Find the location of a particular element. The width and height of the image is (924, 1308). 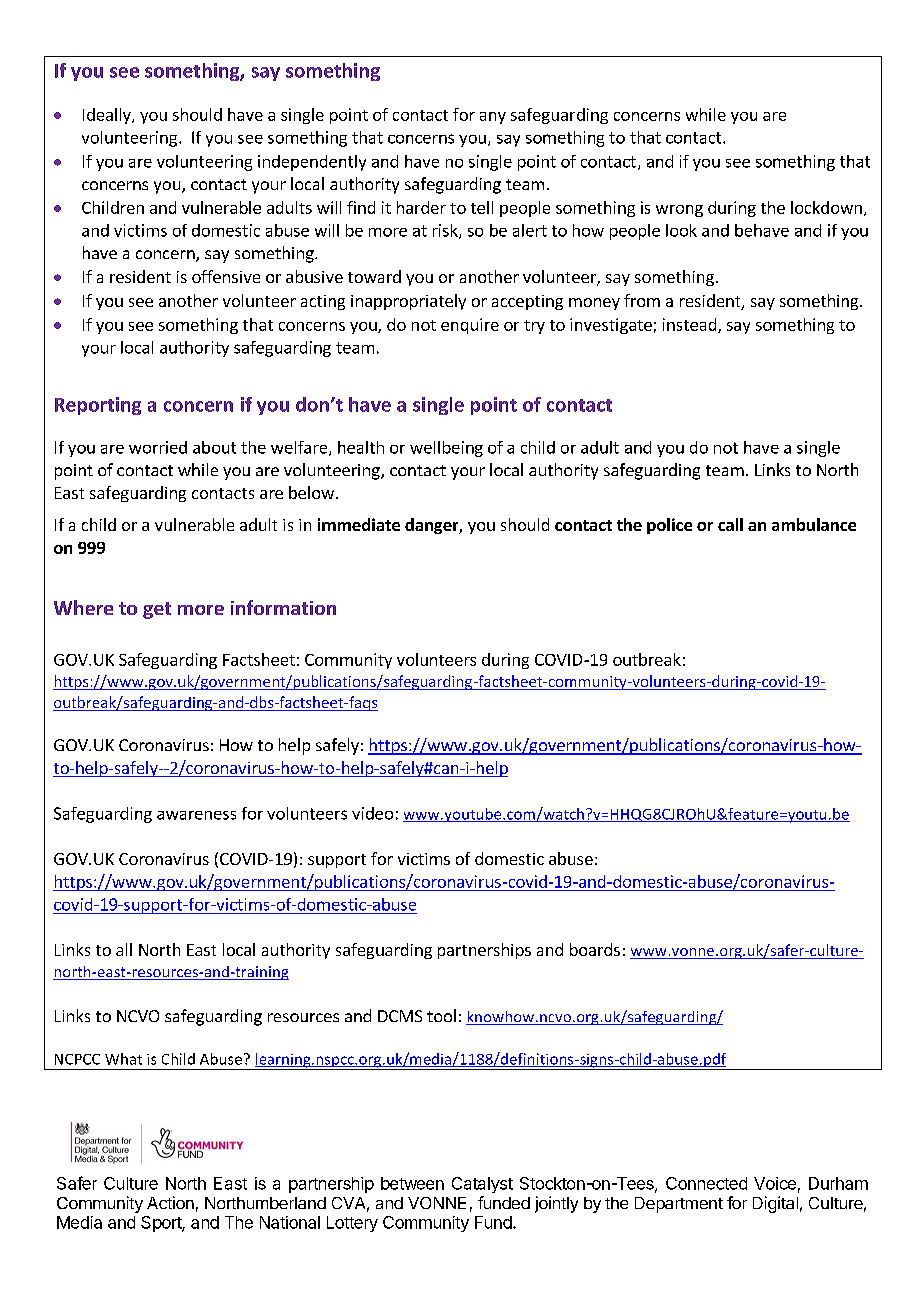

any is located at coordinates (493, 118).
